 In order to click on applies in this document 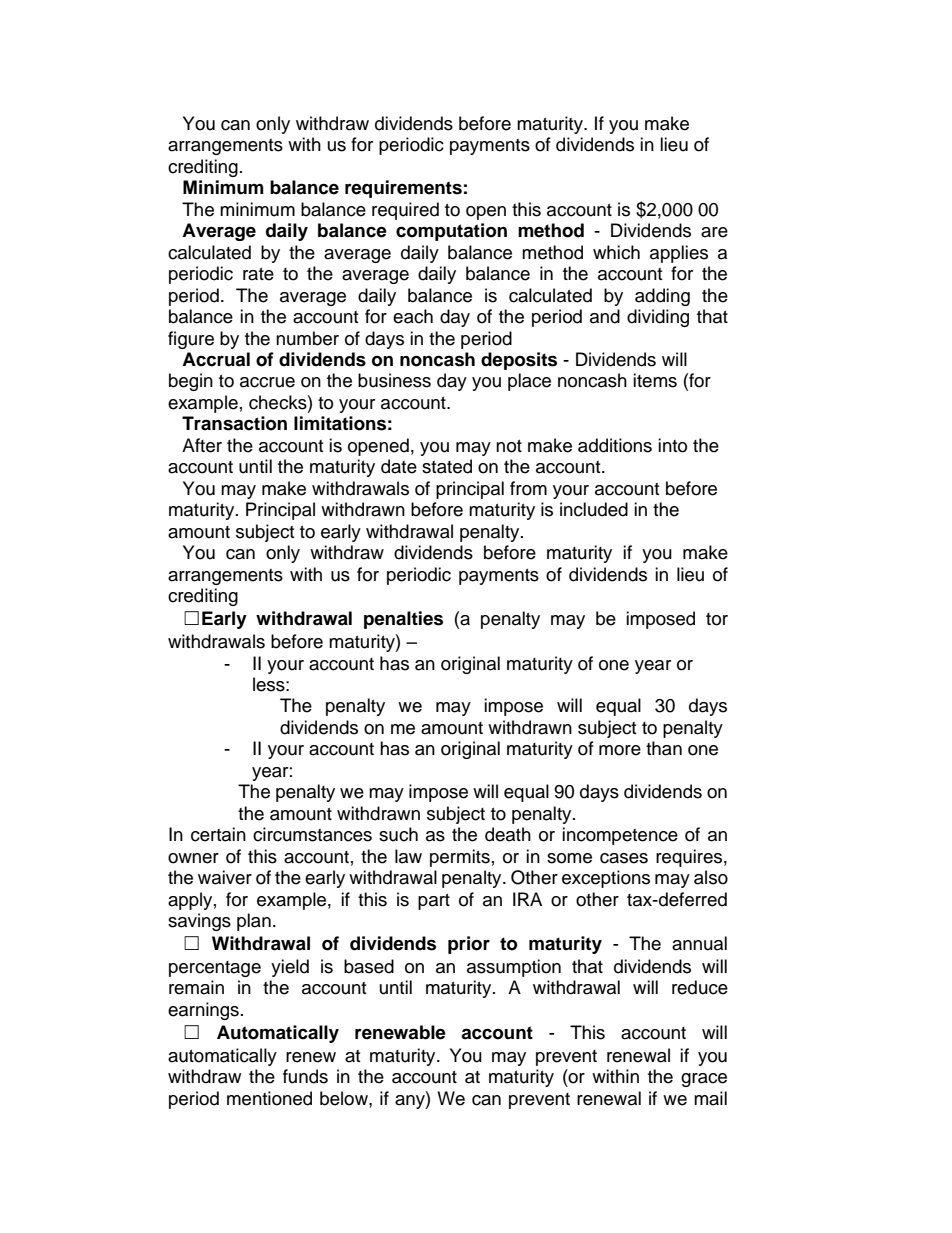, I will do `click(679, 254)`.
